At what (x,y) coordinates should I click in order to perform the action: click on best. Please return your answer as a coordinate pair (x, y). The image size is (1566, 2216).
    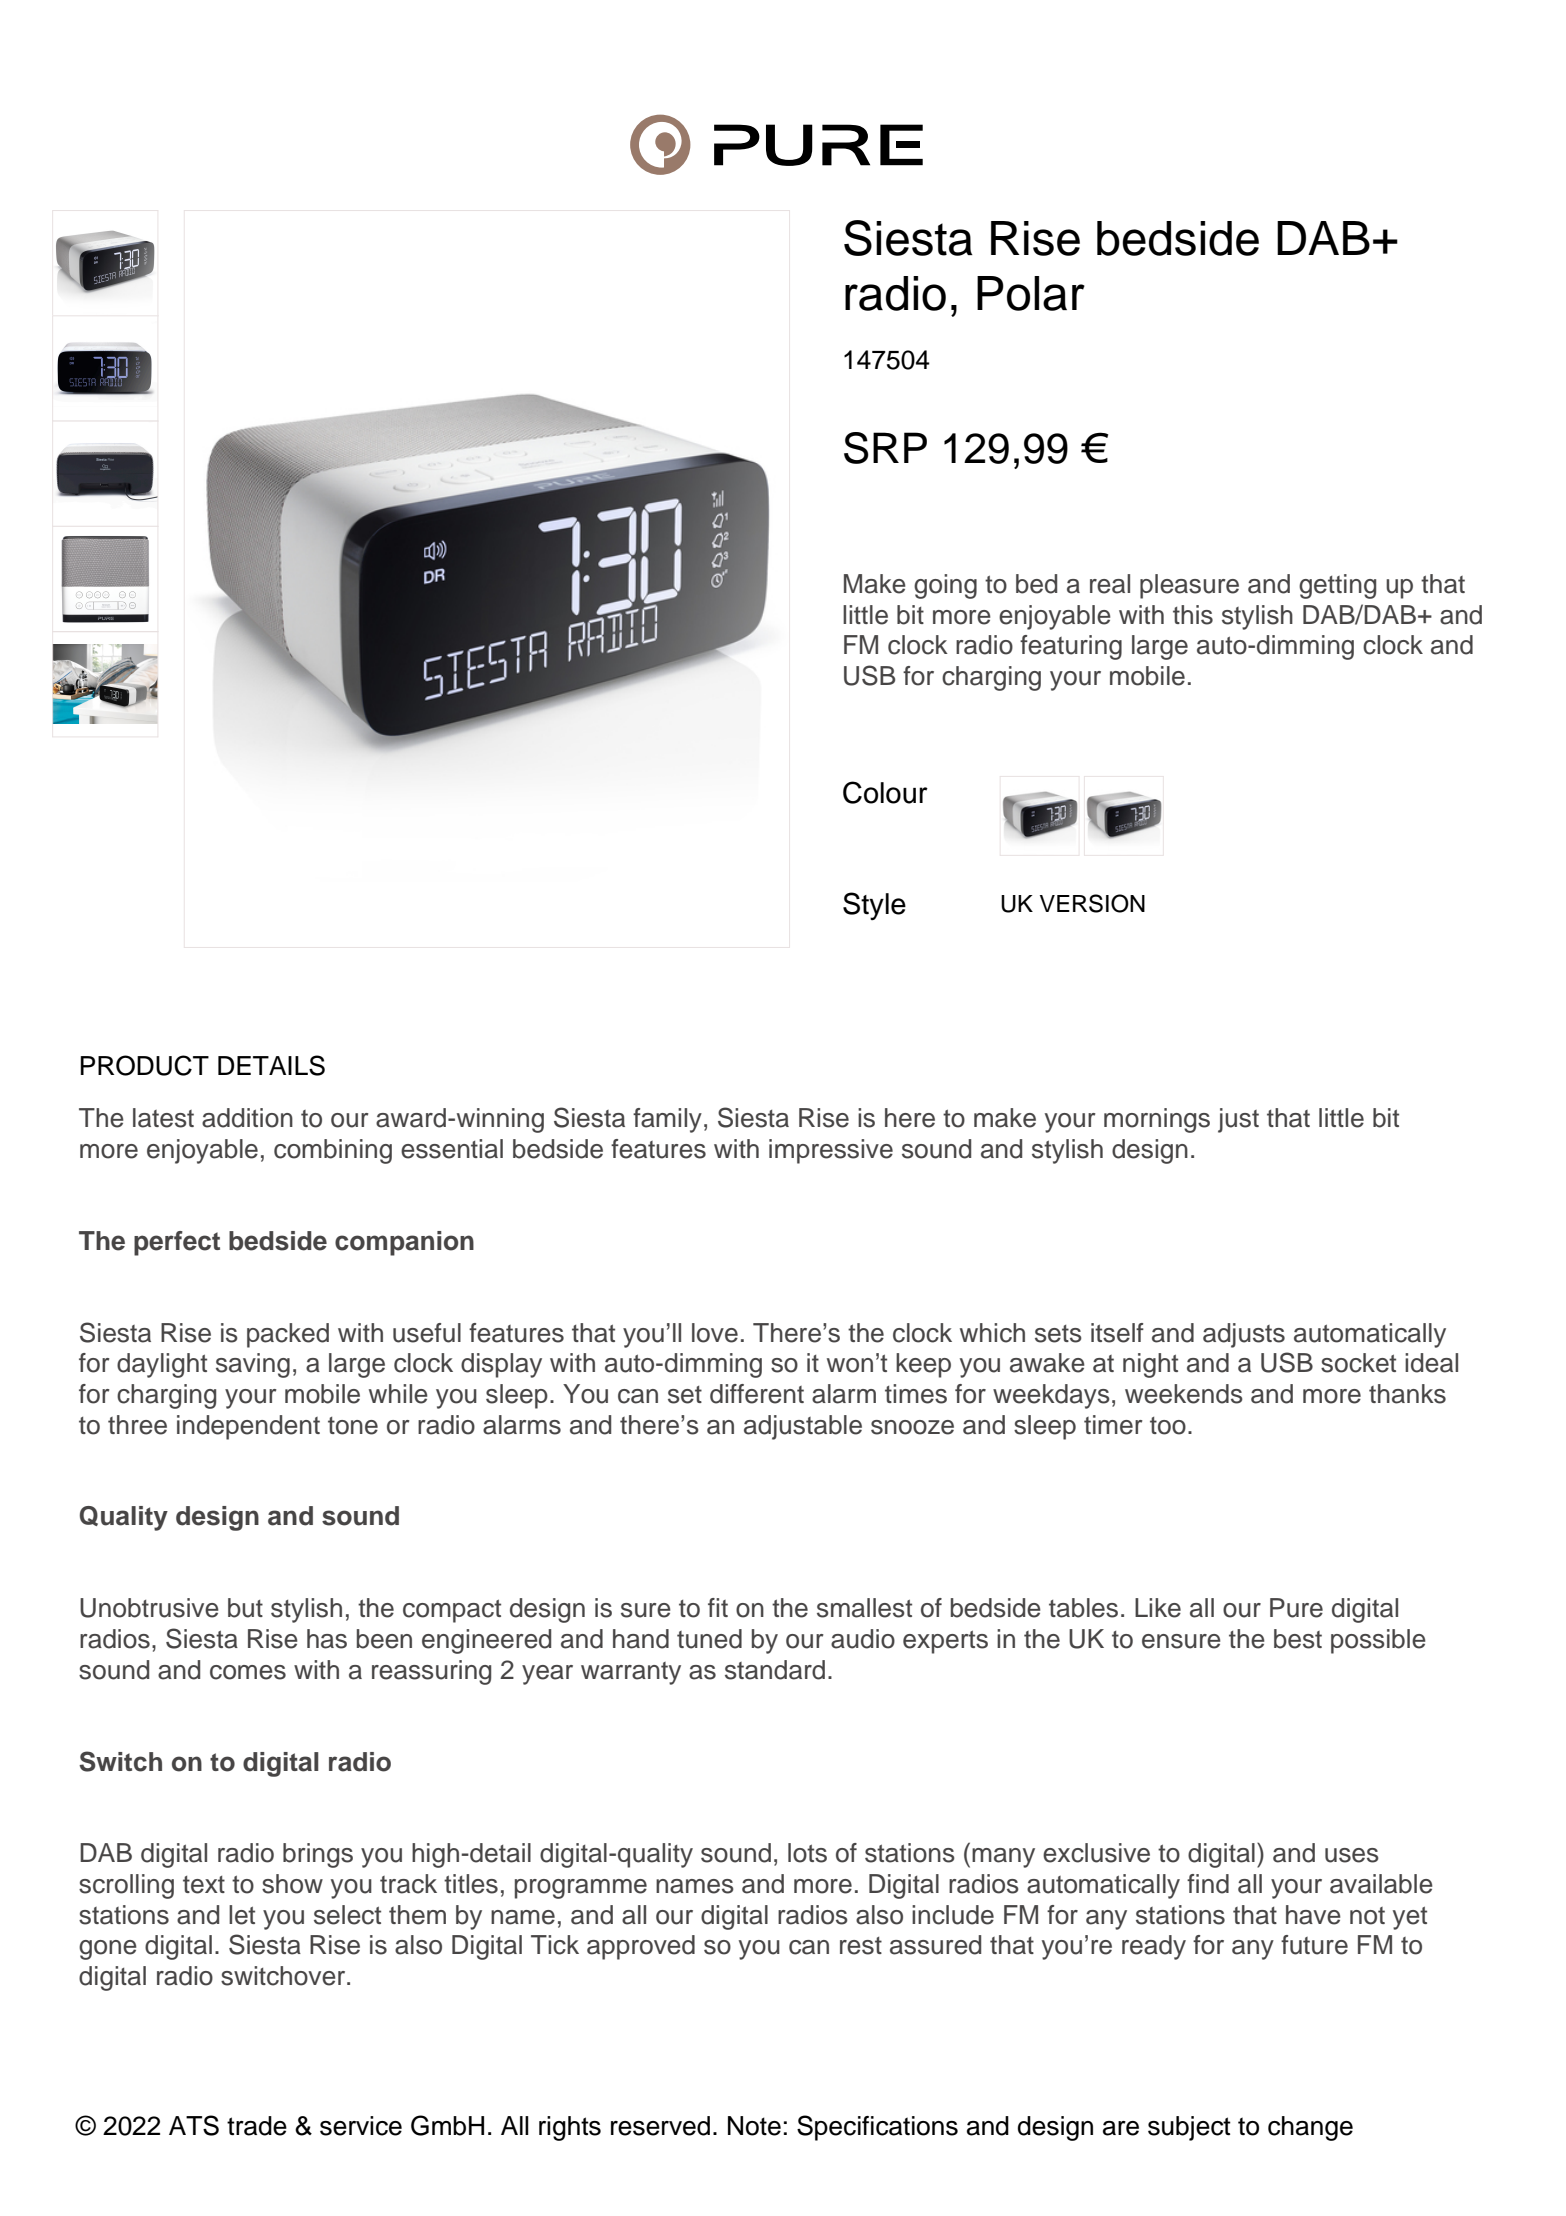
    Looking at the image, I should click on (1298, 1639).
